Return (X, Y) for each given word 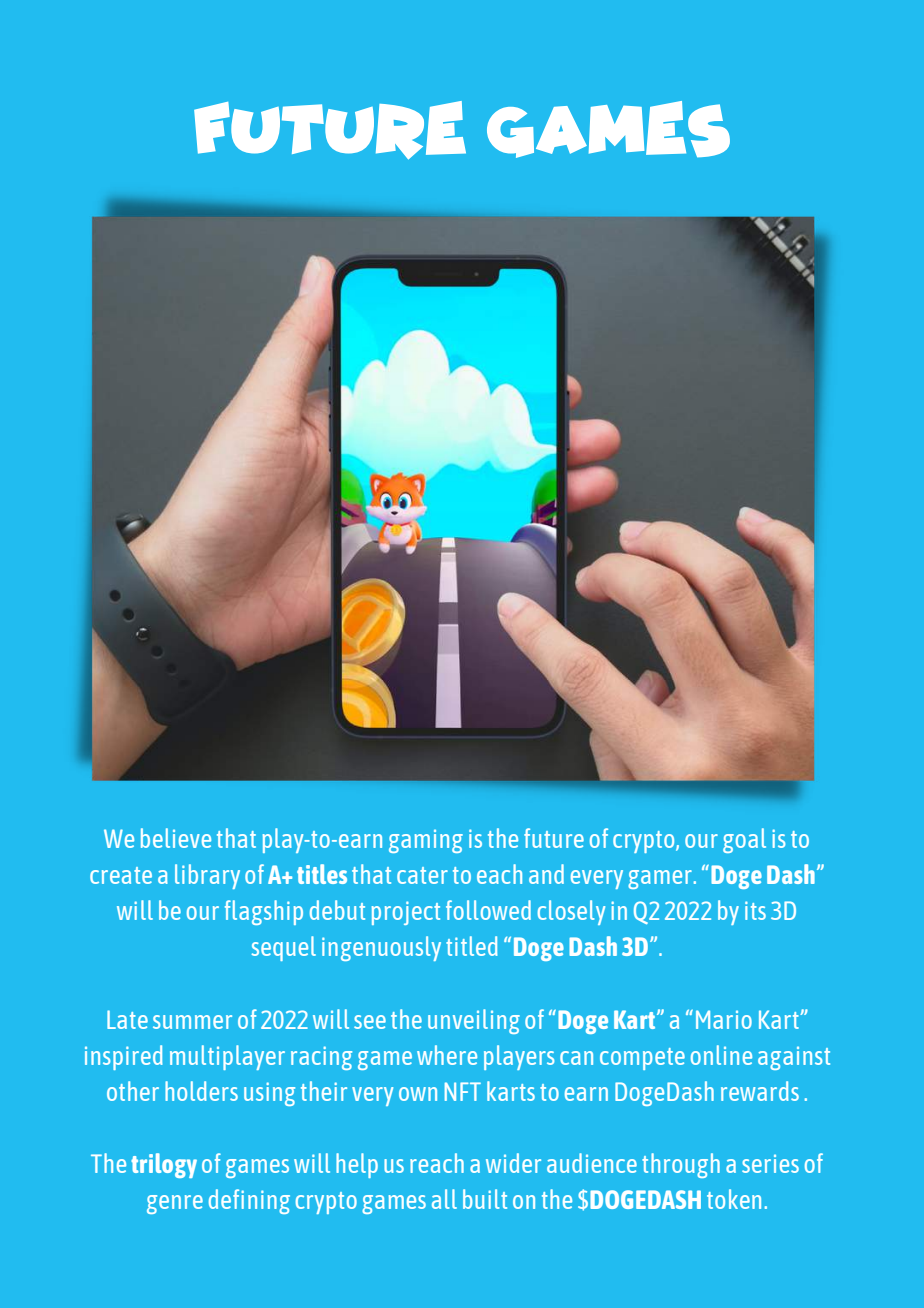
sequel (284, 948)
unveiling (474, 1021)
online (721, 1055)
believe (176, 838)
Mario (724, 1019)
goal (744, 840)
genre (175, 1204)
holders (201, 1091)
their (324, 1091)
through (681, 1165)
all (444, 1199)
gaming (426, 841)
